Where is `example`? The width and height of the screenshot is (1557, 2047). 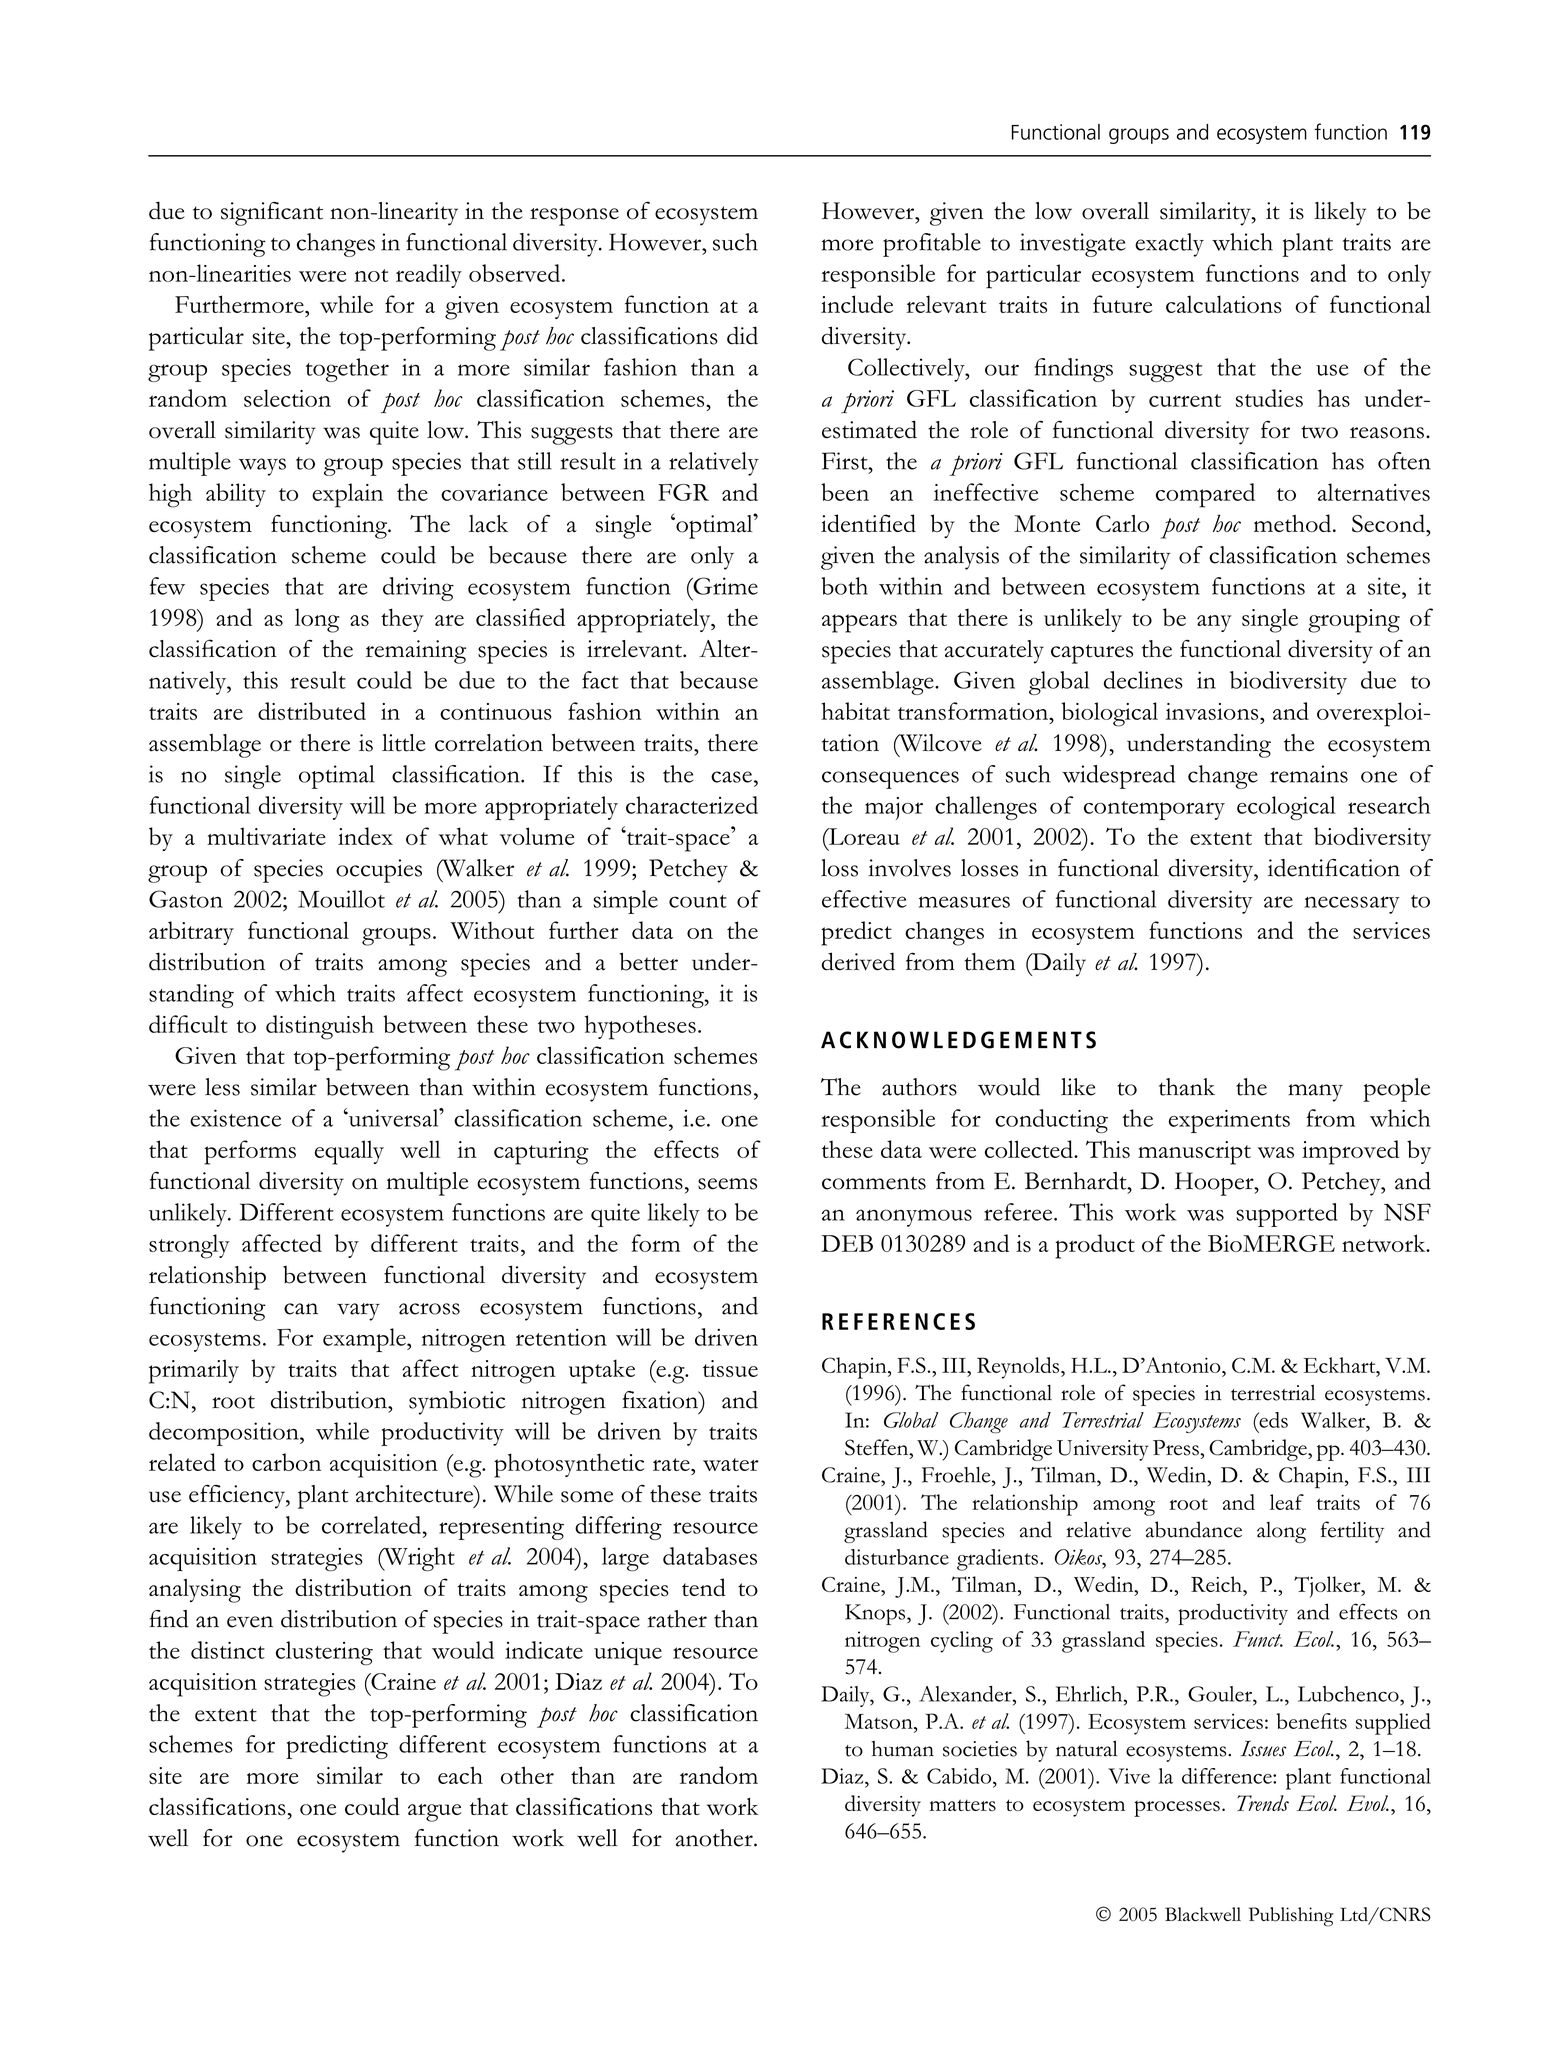
example is located at coordinates (365, 1340).
